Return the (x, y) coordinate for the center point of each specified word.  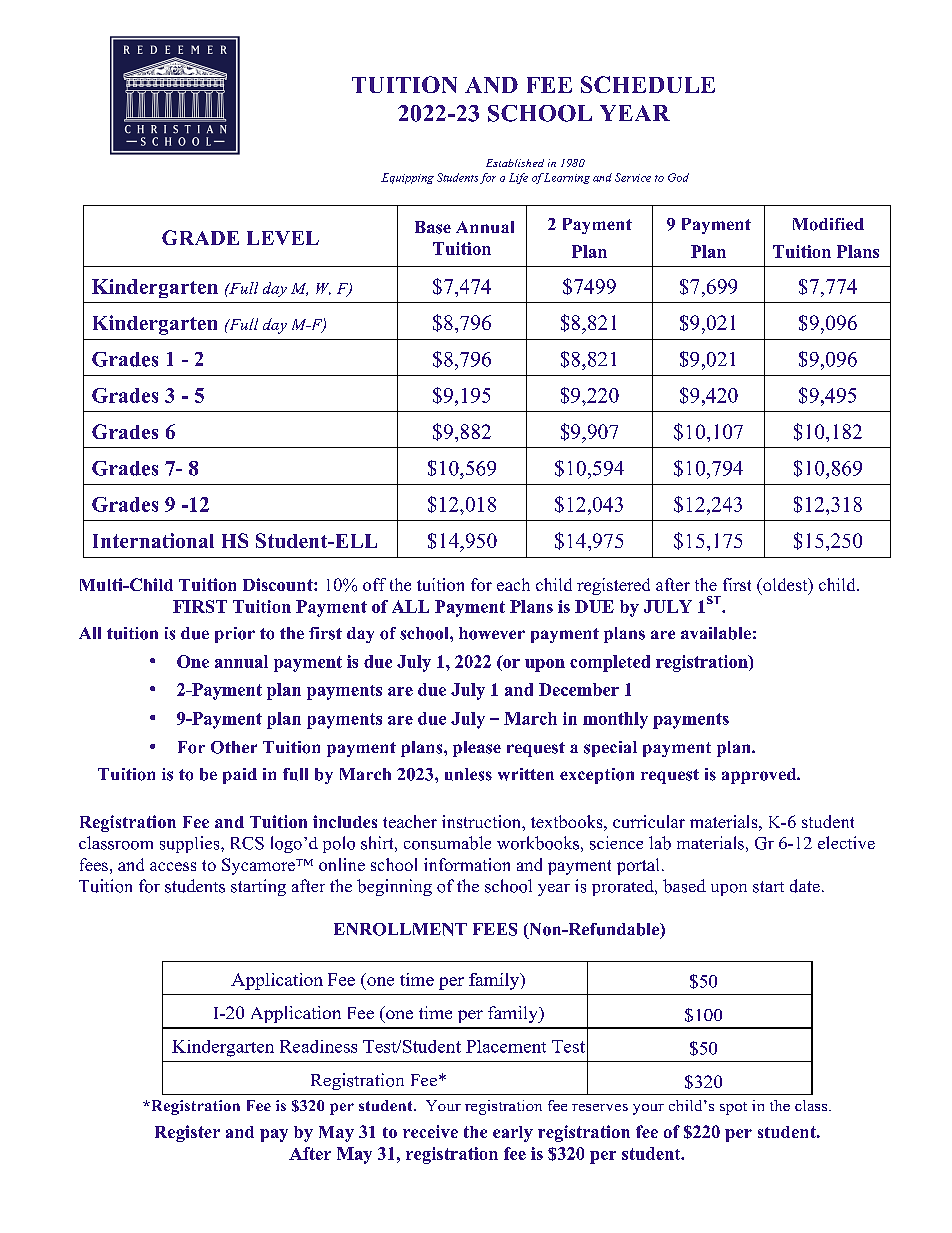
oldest (785, 586)
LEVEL (283, 238)
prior (235, 635)
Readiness (318, 1046)
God (678, 177)
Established (515, 163)
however (492, 633)
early (513, 1134)
